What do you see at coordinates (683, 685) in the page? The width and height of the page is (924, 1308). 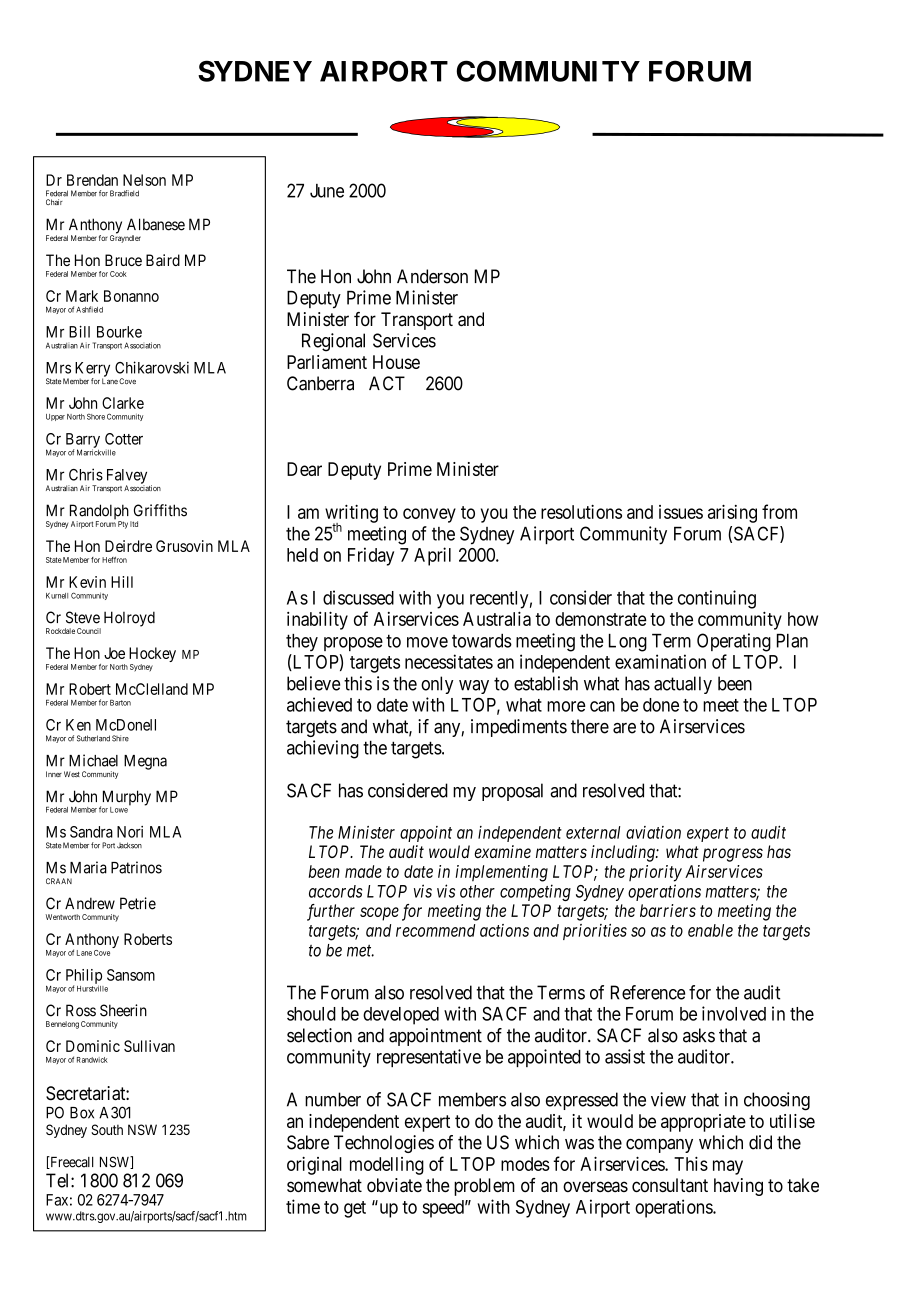 I see `actually` at bounding box center [683, 685].
